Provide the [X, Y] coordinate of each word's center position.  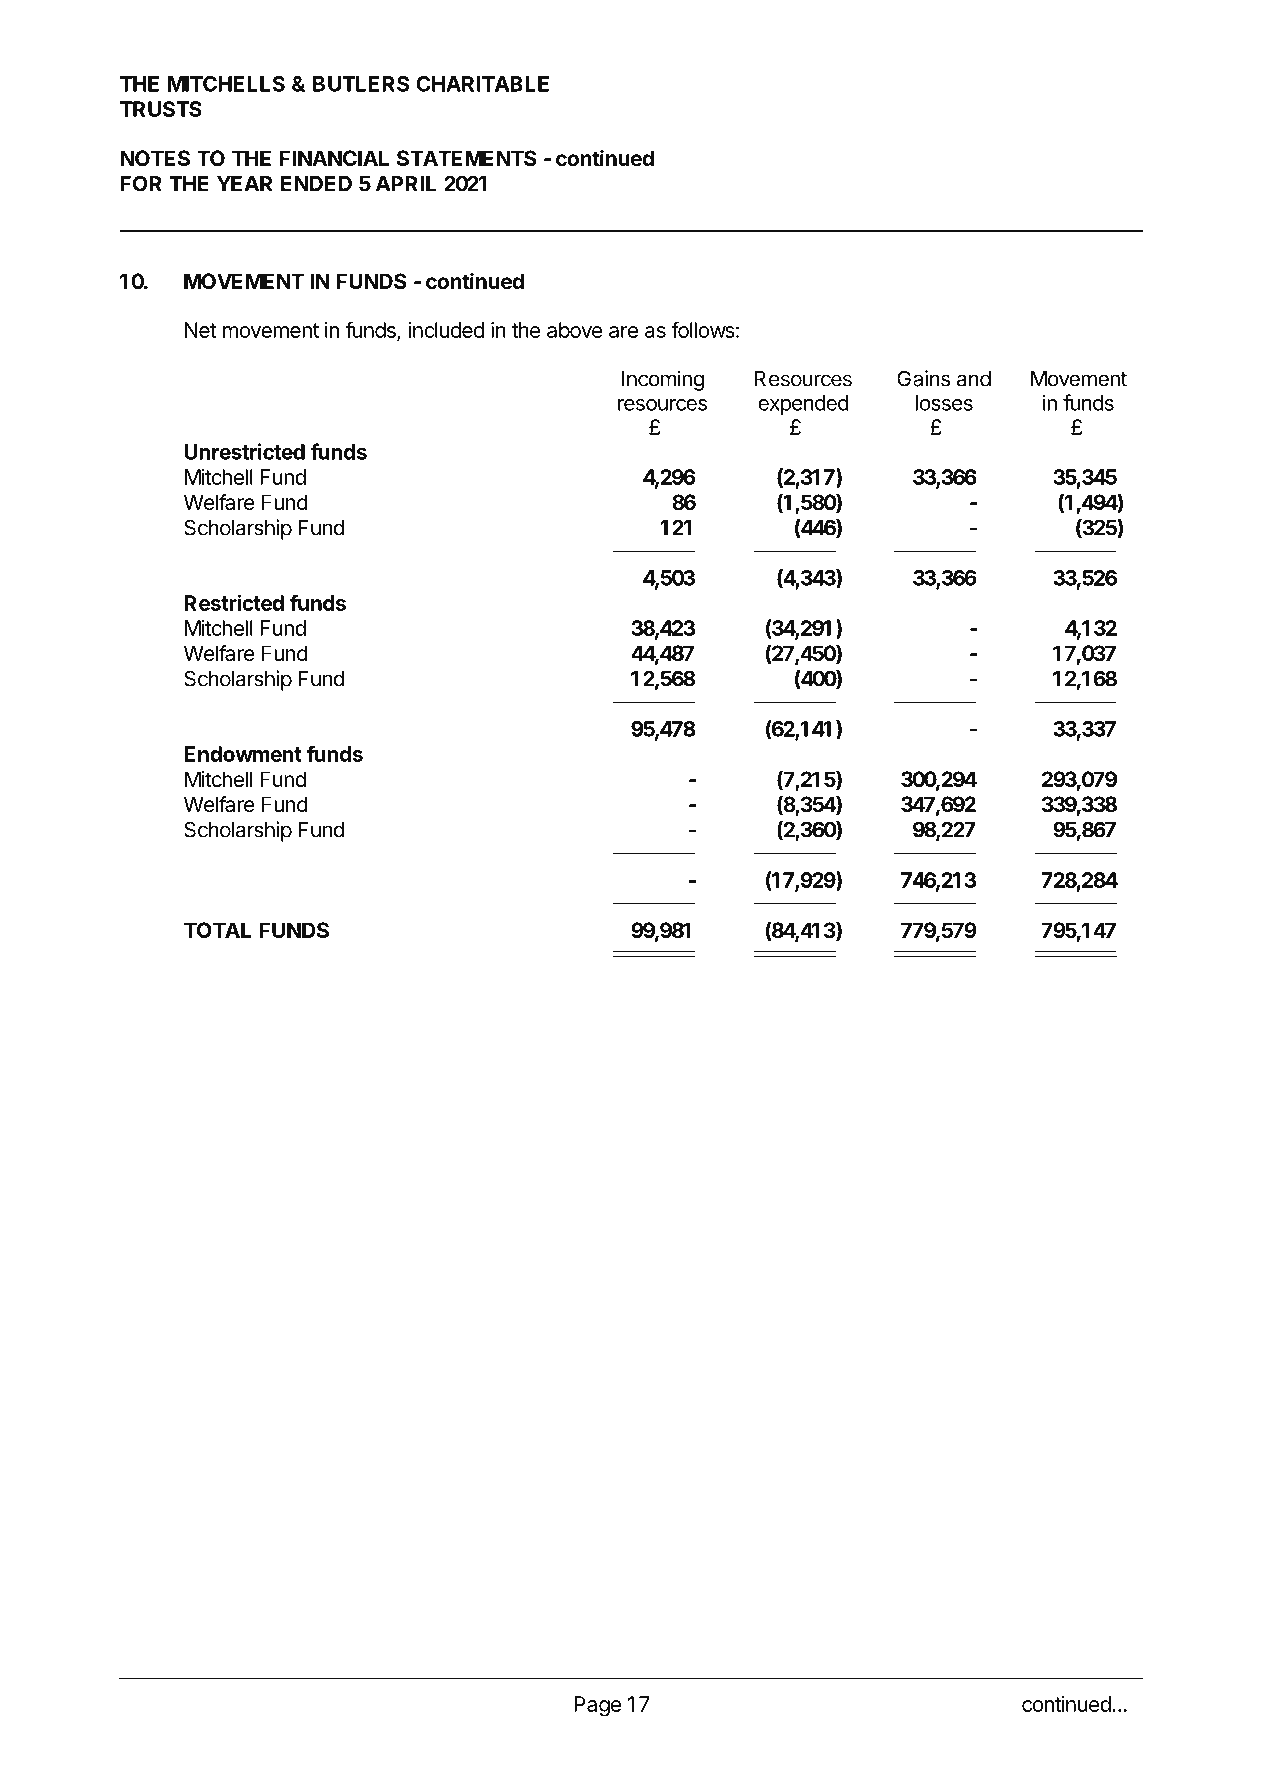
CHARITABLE [482, 84]
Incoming [663, 380]
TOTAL [217, 930]
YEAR [244, 184]
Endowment [243, 754]
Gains [923, 378]
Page [597, 1706]
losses [944, 403]
